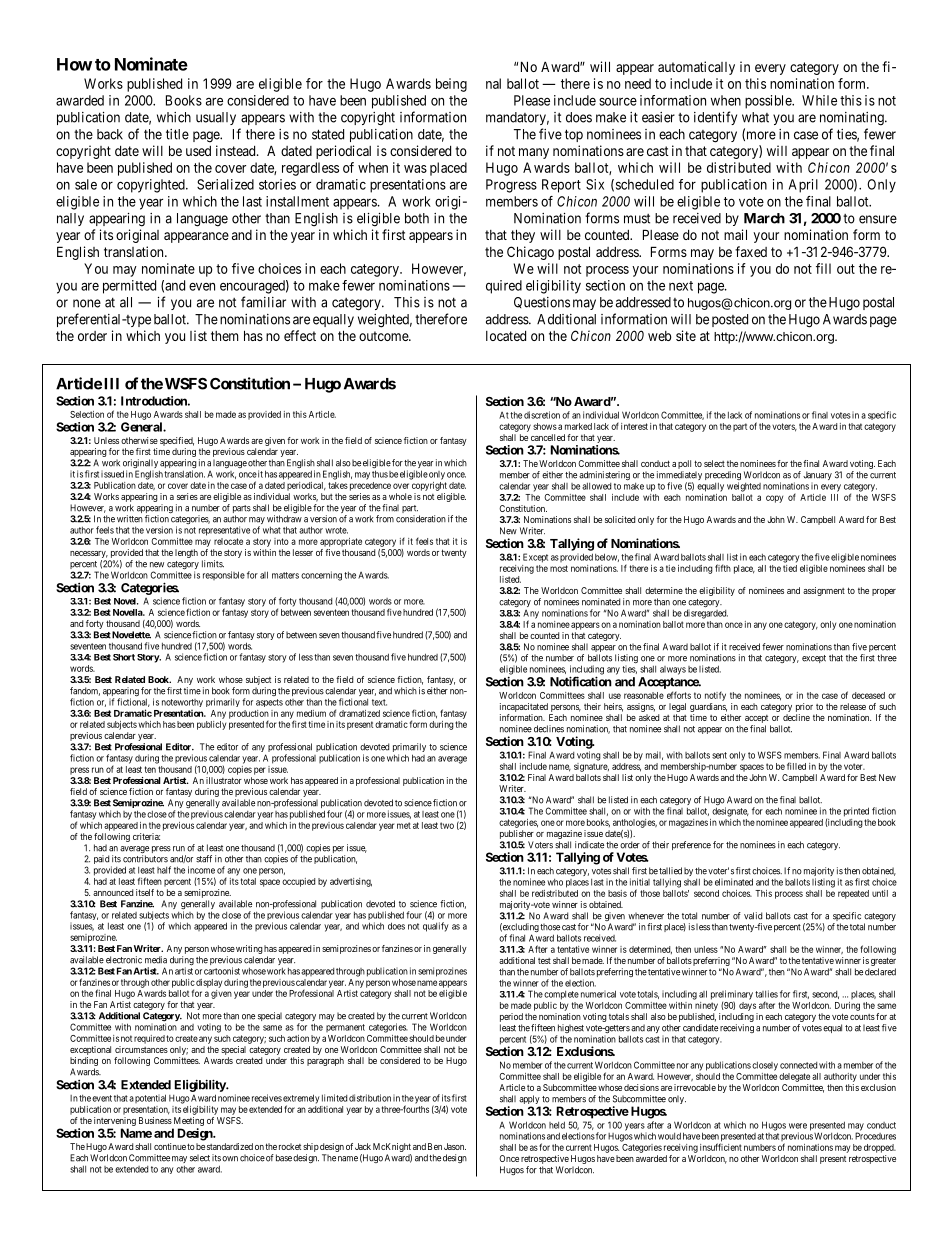 This document has height=1233, width=952. I want to click on Meeting, so click(189, 1121).
